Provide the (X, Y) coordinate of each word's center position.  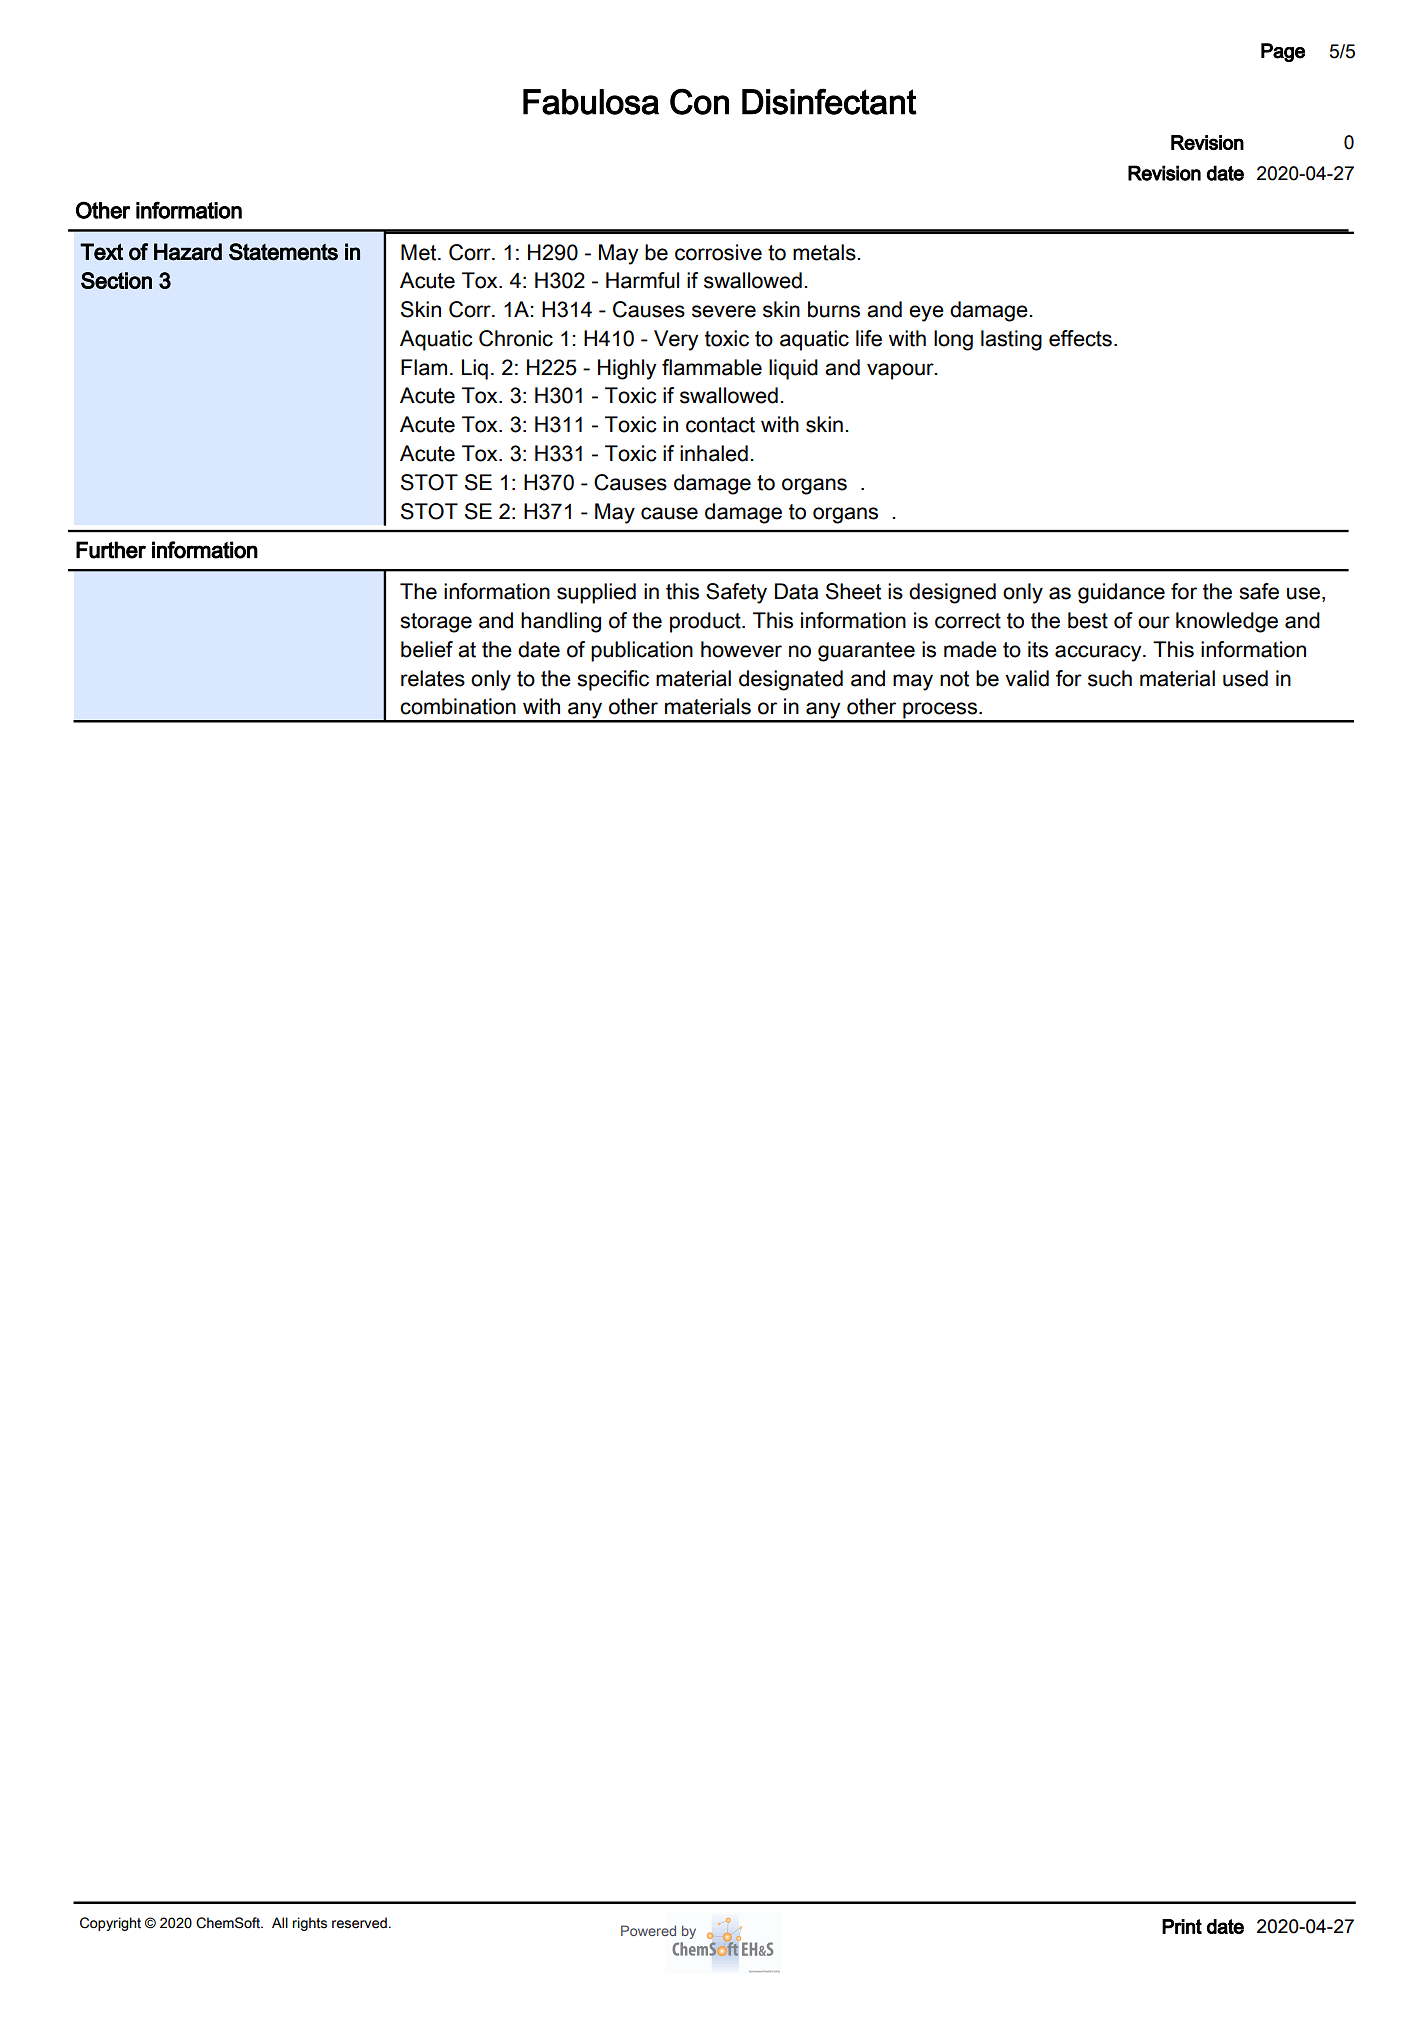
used (1245, 678)
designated (791, 680)
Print (1182, 1926)
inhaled (714, 453)
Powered (648, 1930)
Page (1283, 52)
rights (309, 1924)
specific (613, 680)
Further (111, 550)
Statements (283, 252)
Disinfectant (829, 101)
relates (433, 678)
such (1110, 678)
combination (458, 706)
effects (1080, 338)
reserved (359, 1923)
